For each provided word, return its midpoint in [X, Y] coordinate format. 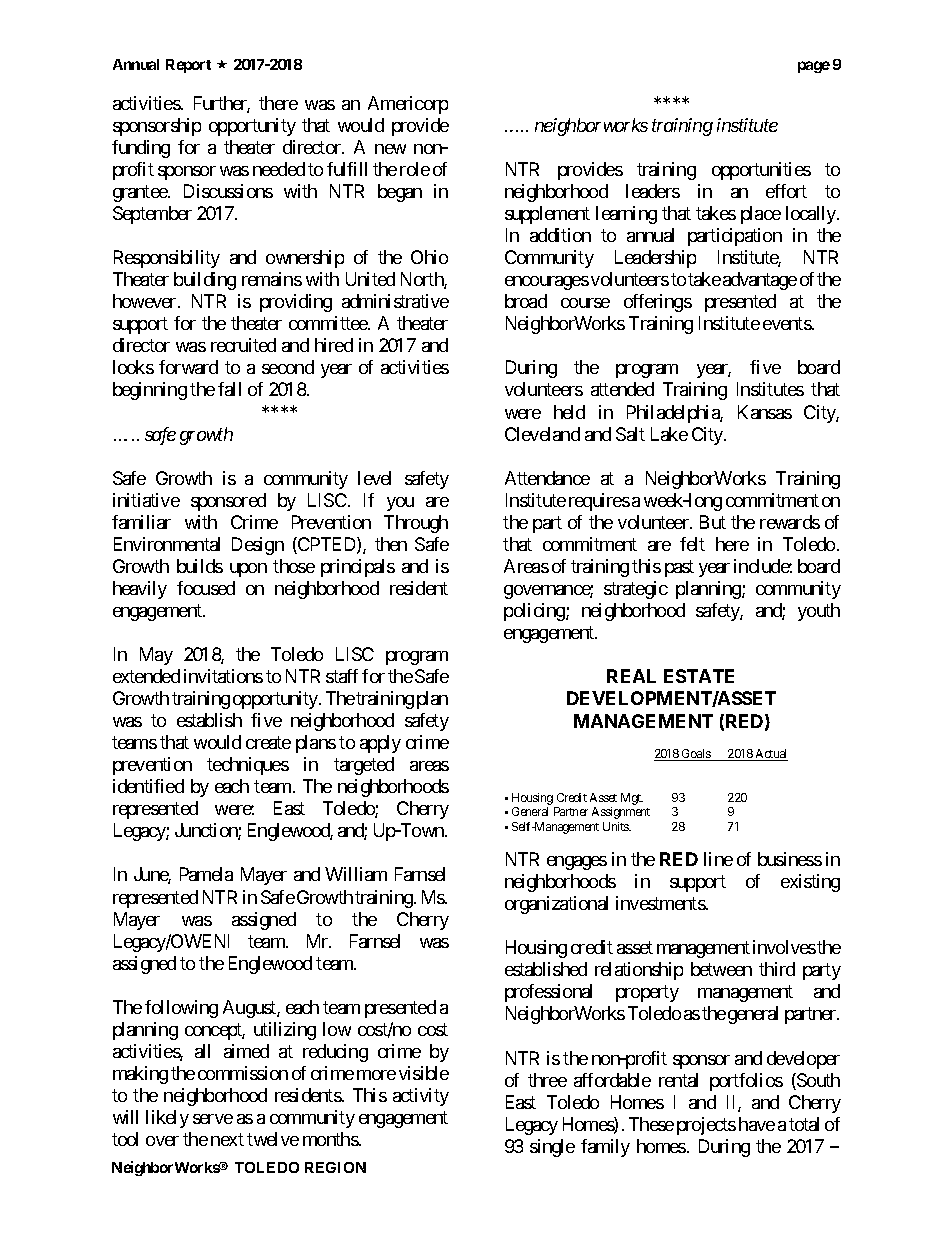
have [757, 1124]
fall [229, 389]
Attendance [547, 478]
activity [421, 1097]
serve [213, 1119]
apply [380, 744]
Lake [669, 434]
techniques [248, 766]
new [390, 149]
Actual [771, 755]
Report [188, 66]
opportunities [761, 171]
